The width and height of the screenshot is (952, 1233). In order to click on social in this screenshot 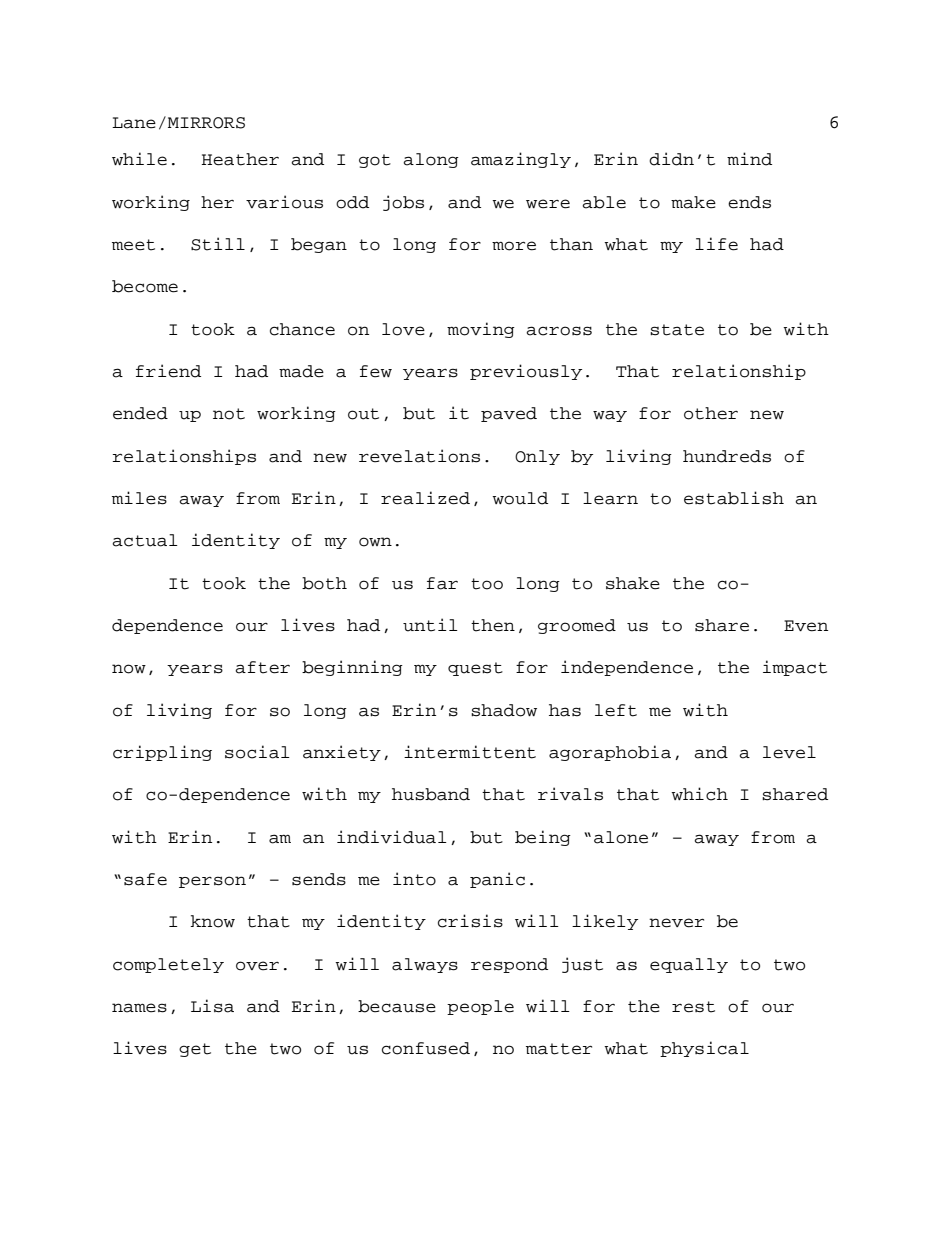, I will do `click(257, 752)`.
